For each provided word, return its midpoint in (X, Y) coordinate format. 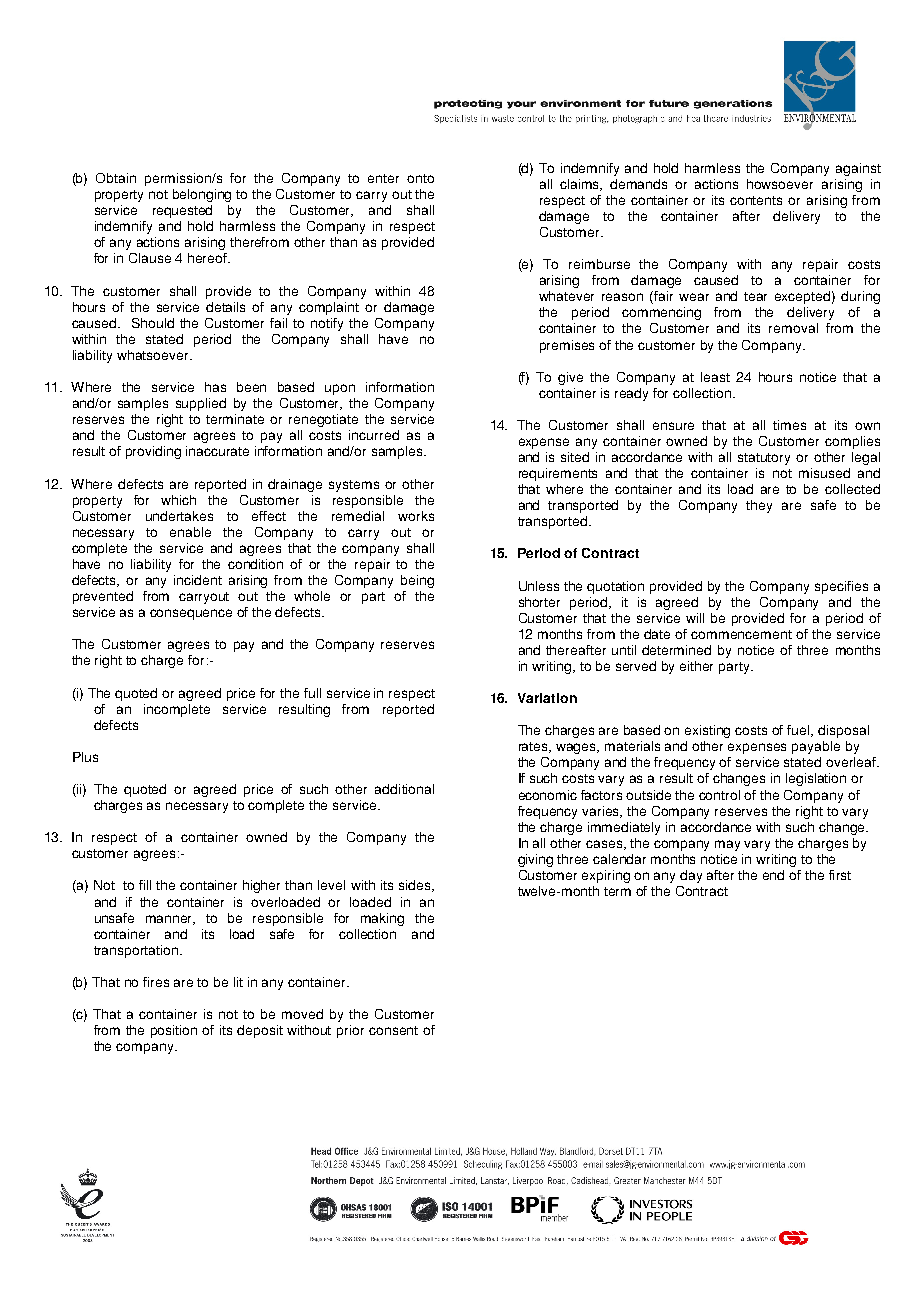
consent (393, 1030)
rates (535, 747)
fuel (799, 731)
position (174, 1031)
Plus (85, 757)
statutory (764, 459)
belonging (202, 195)
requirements (558, 474)
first (840, 875)
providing (153, 452)
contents (756, 200)
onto (420, 178)
